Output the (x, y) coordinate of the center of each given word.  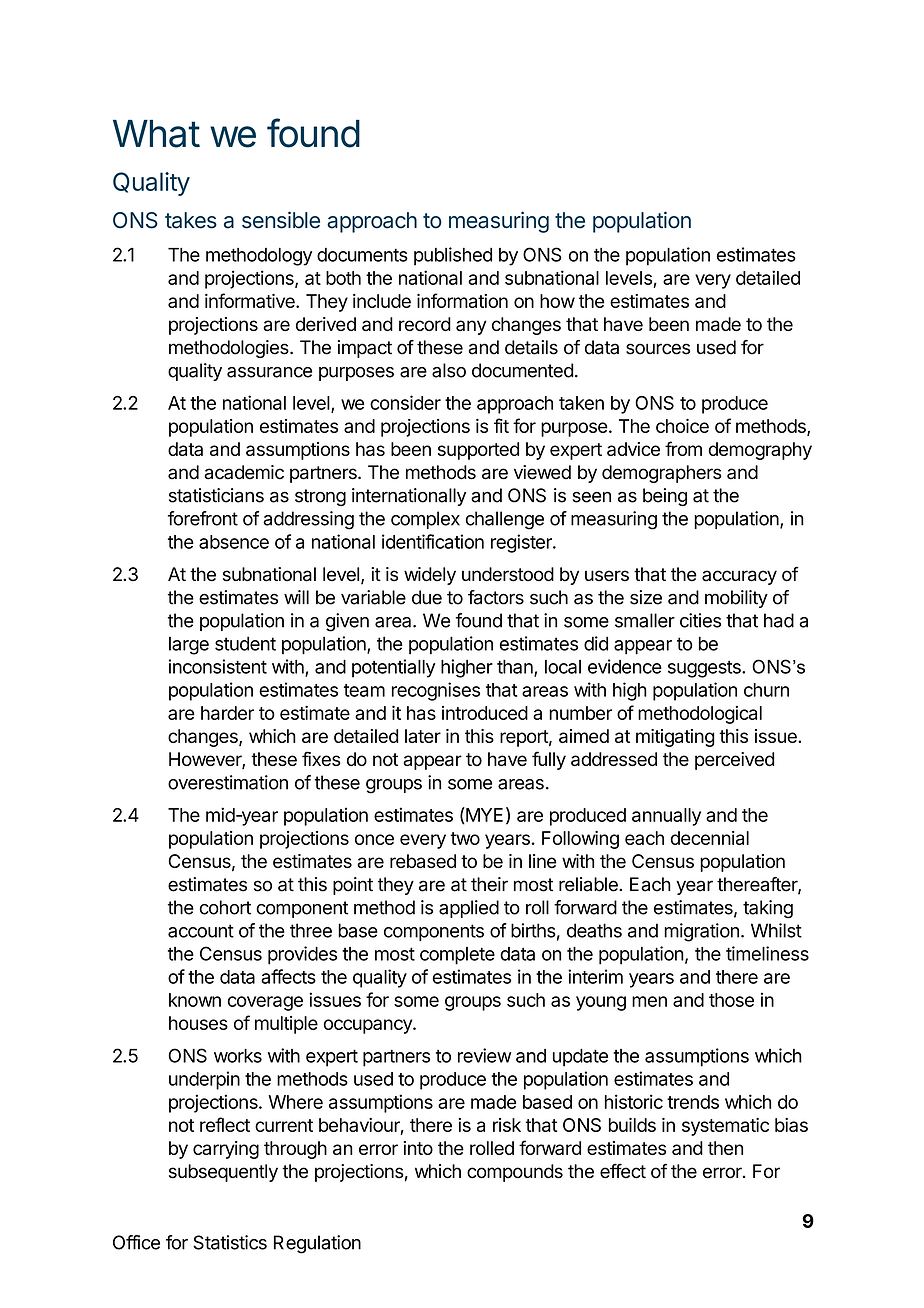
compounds (515, 1173)
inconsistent (218, 666)
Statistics (230, 1242)
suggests (705, 669)
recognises (436, 691)
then (725, 1148)
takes (191, 220)
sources (658, 349)
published (453, 256)
